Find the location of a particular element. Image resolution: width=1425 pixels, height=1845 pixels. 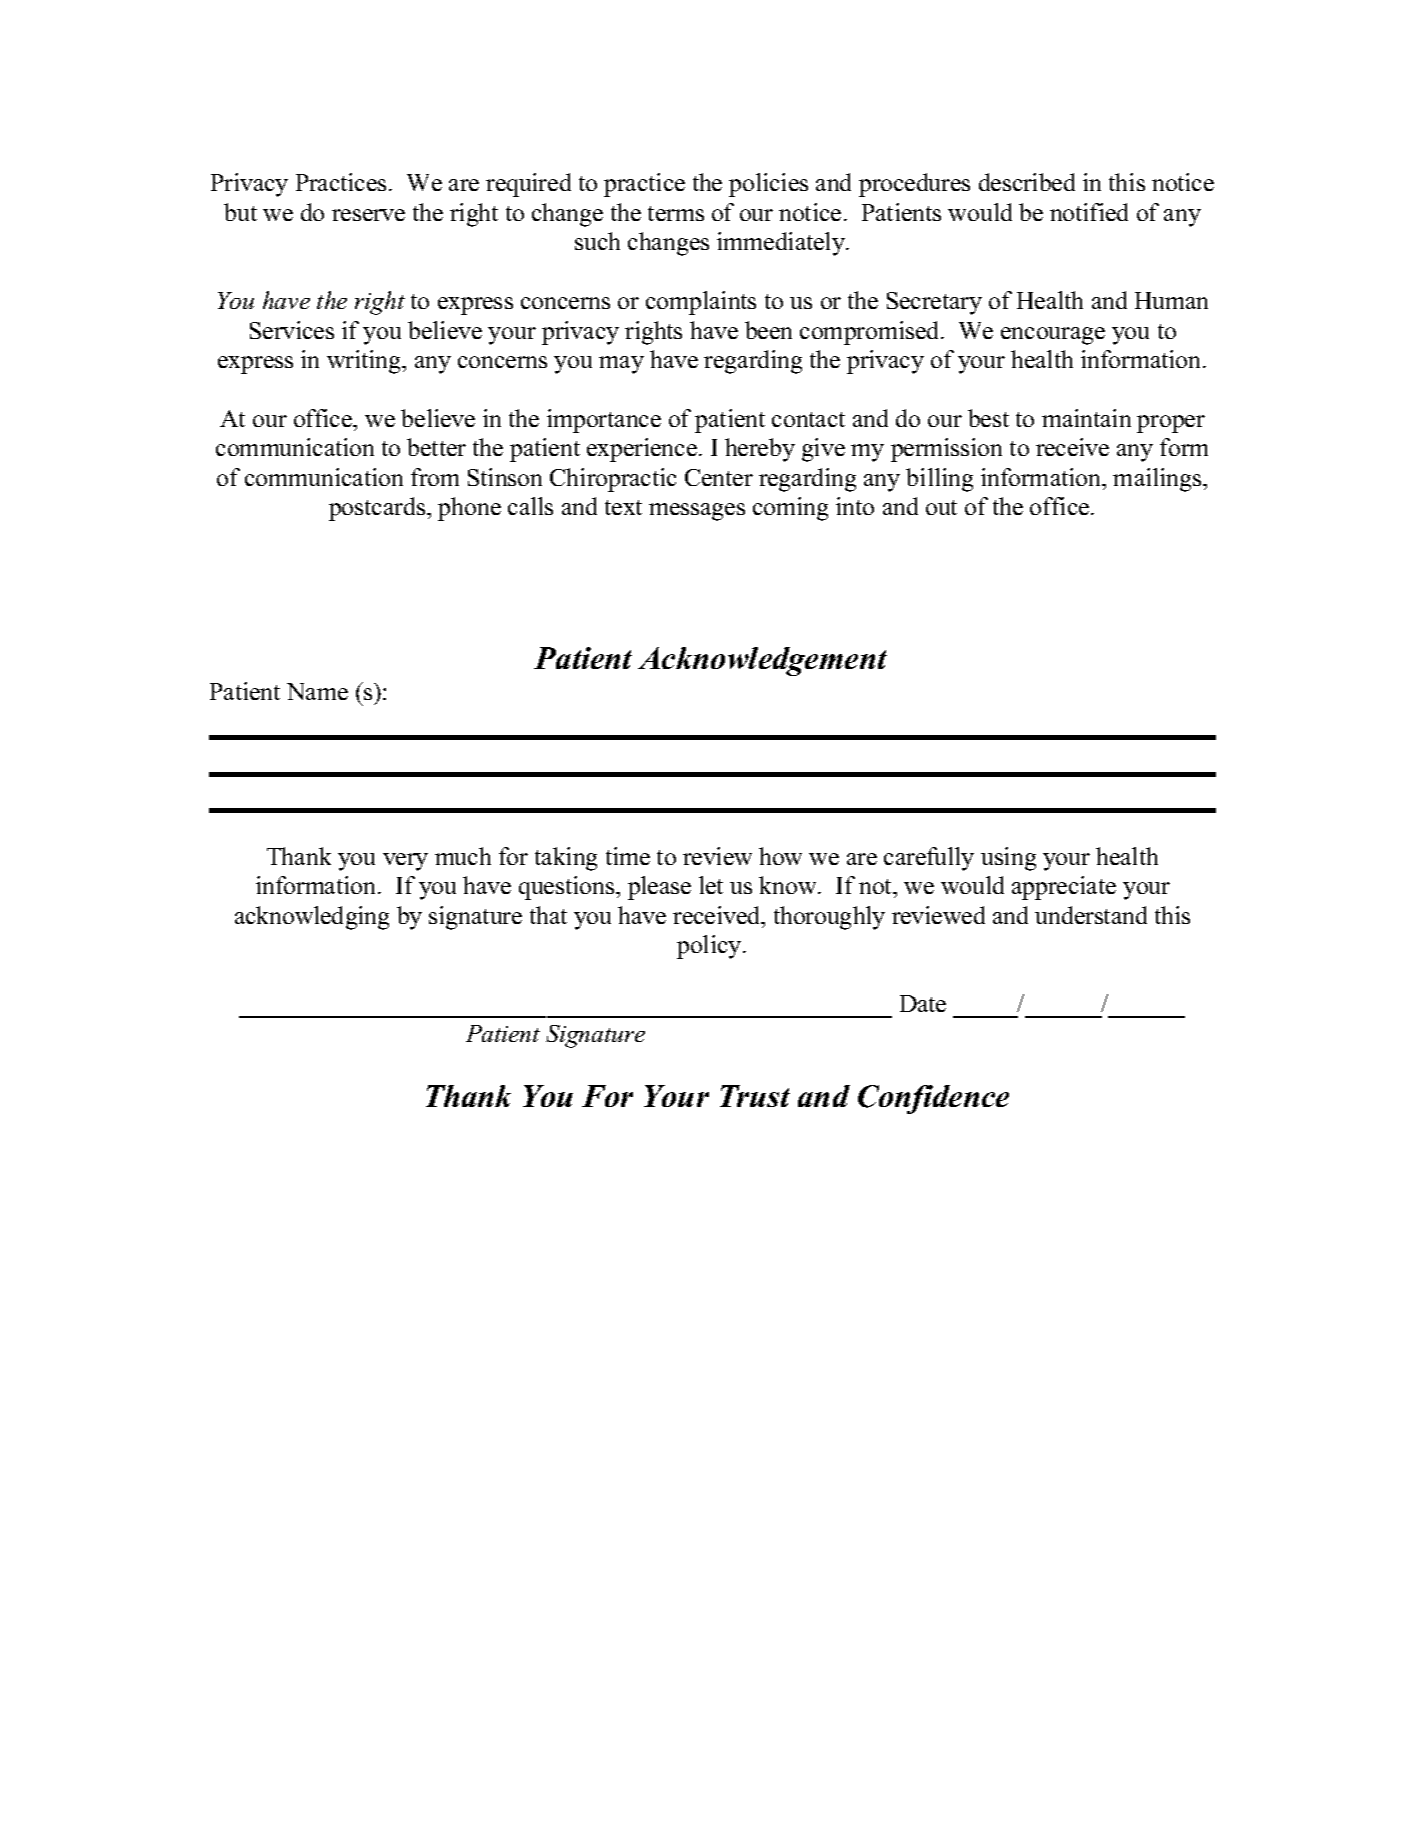

Trust is located at coordinates (755, 1096).
